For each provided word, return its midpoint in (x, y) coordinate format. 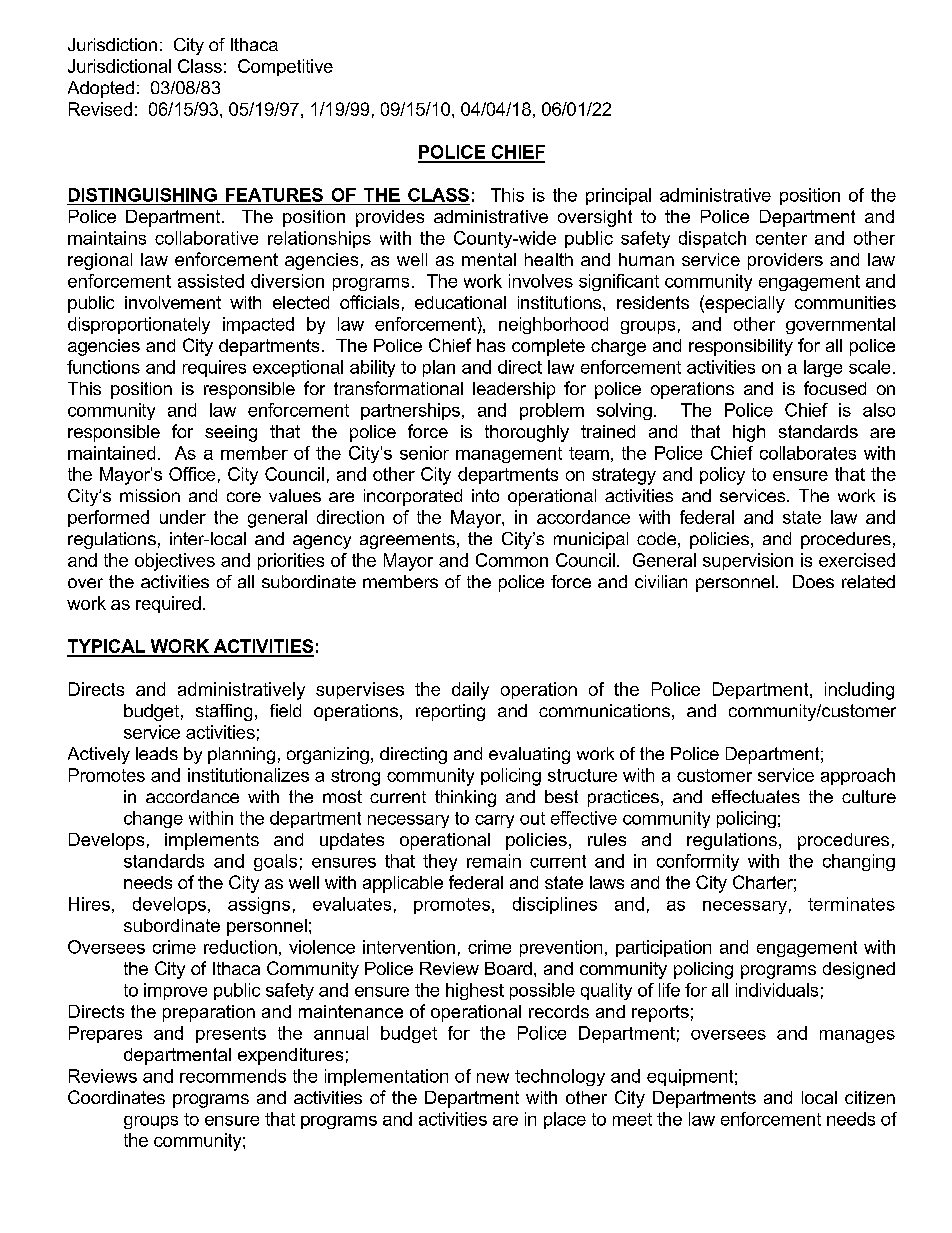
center (781, 238)
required (168, 604)
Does (813, 581)
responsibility (741, 347)
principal (618, 196)
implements (212, 841)
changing (859, 862)
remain (494, 861)
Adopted (101, 89)
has (491, 345)
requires (214, 368)
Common (512, 560)
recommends (233, 1076)
